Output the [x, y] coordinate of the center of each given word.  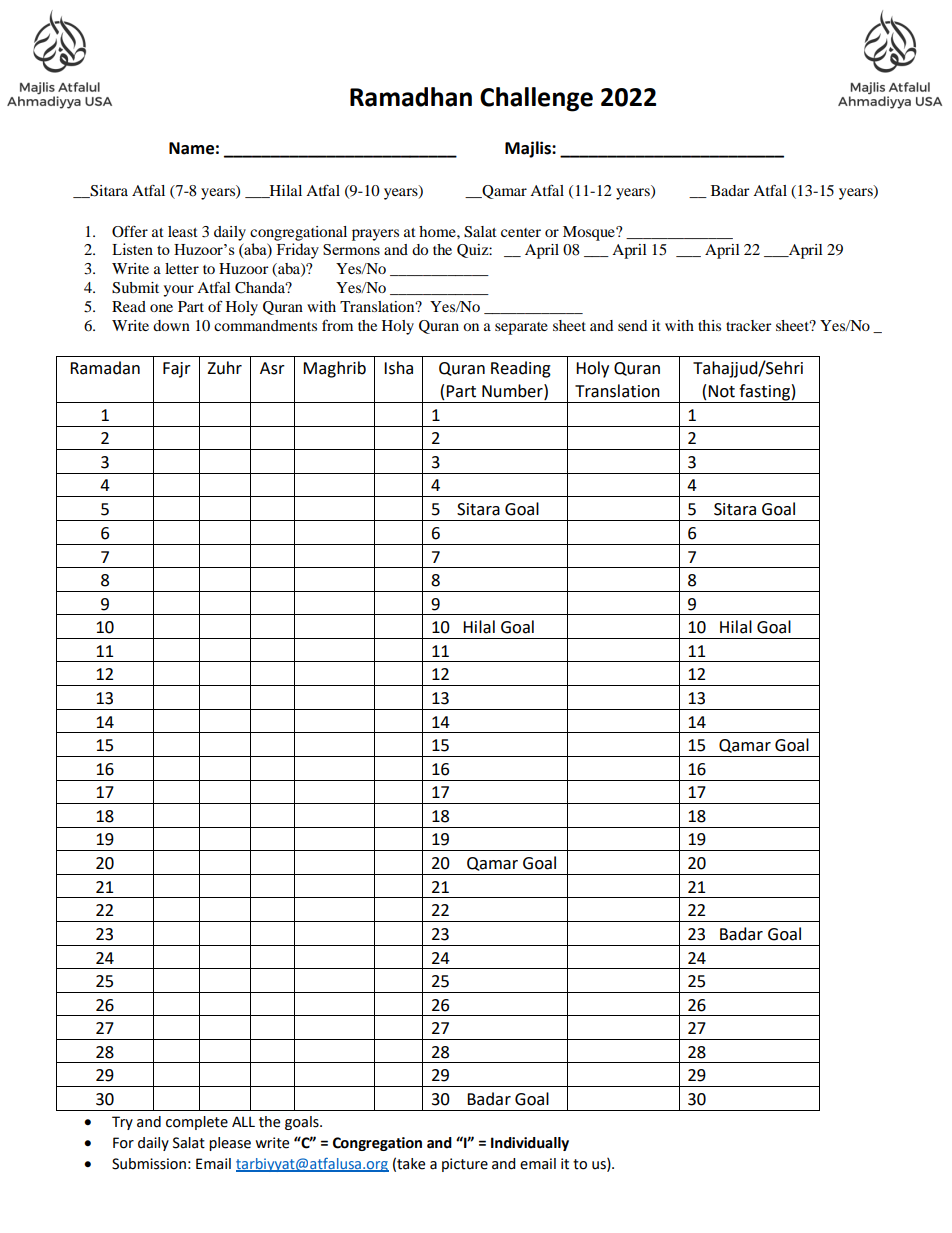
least [183, 231]
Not [721, 391]
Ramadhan [411, 97]
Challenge [536, 99]
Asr [272, 368]
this [709, 325]
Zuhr [224, 368]
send [632, 325]
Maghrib [334, 369]
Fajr [177, 370]
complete [197, 1123]
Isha [398, 368]
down [171, 325]
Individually [530, 1144]
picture [465, 1165]
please [230, 1144]
